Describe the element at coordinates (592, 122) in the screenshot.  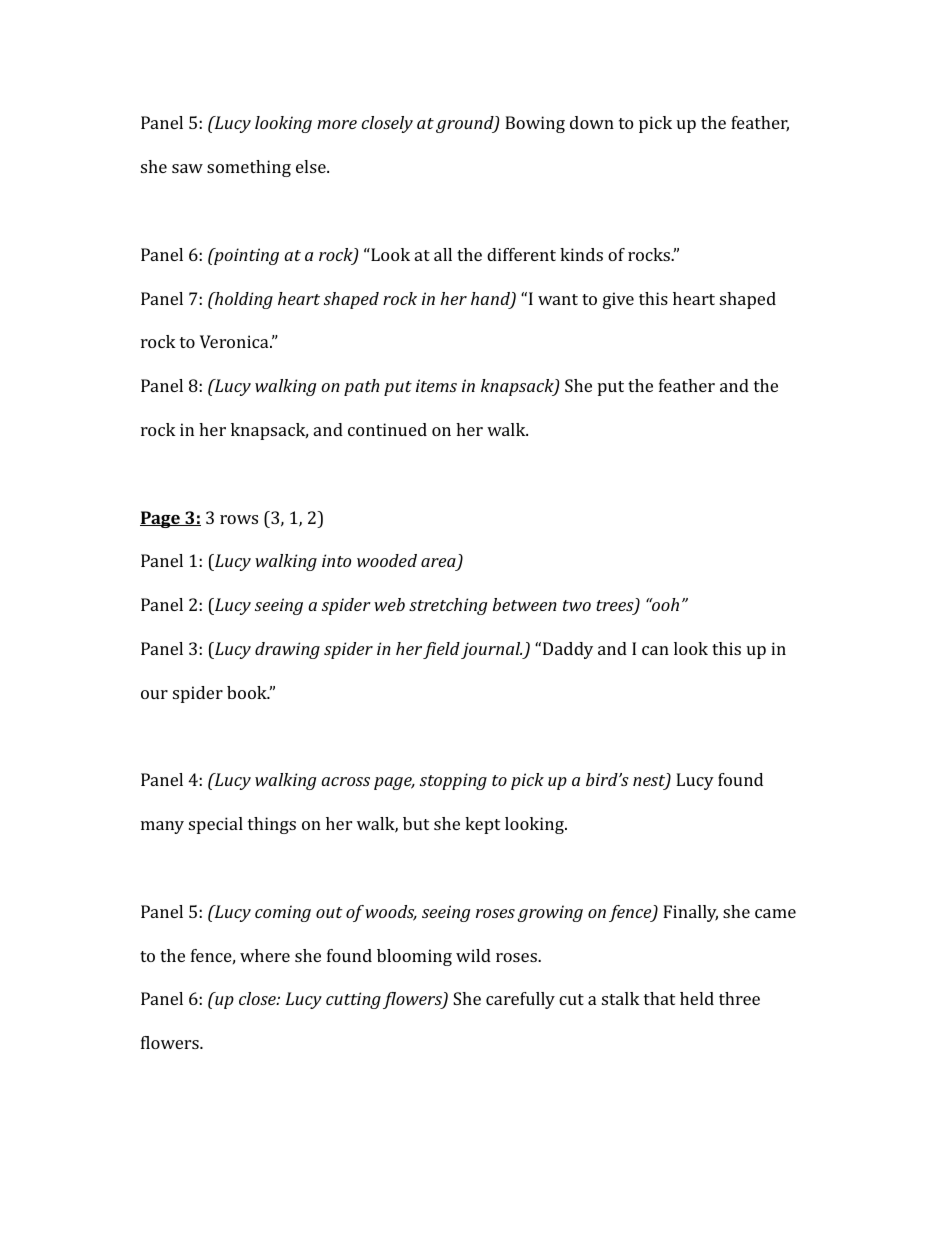
I see `down` at that location.
